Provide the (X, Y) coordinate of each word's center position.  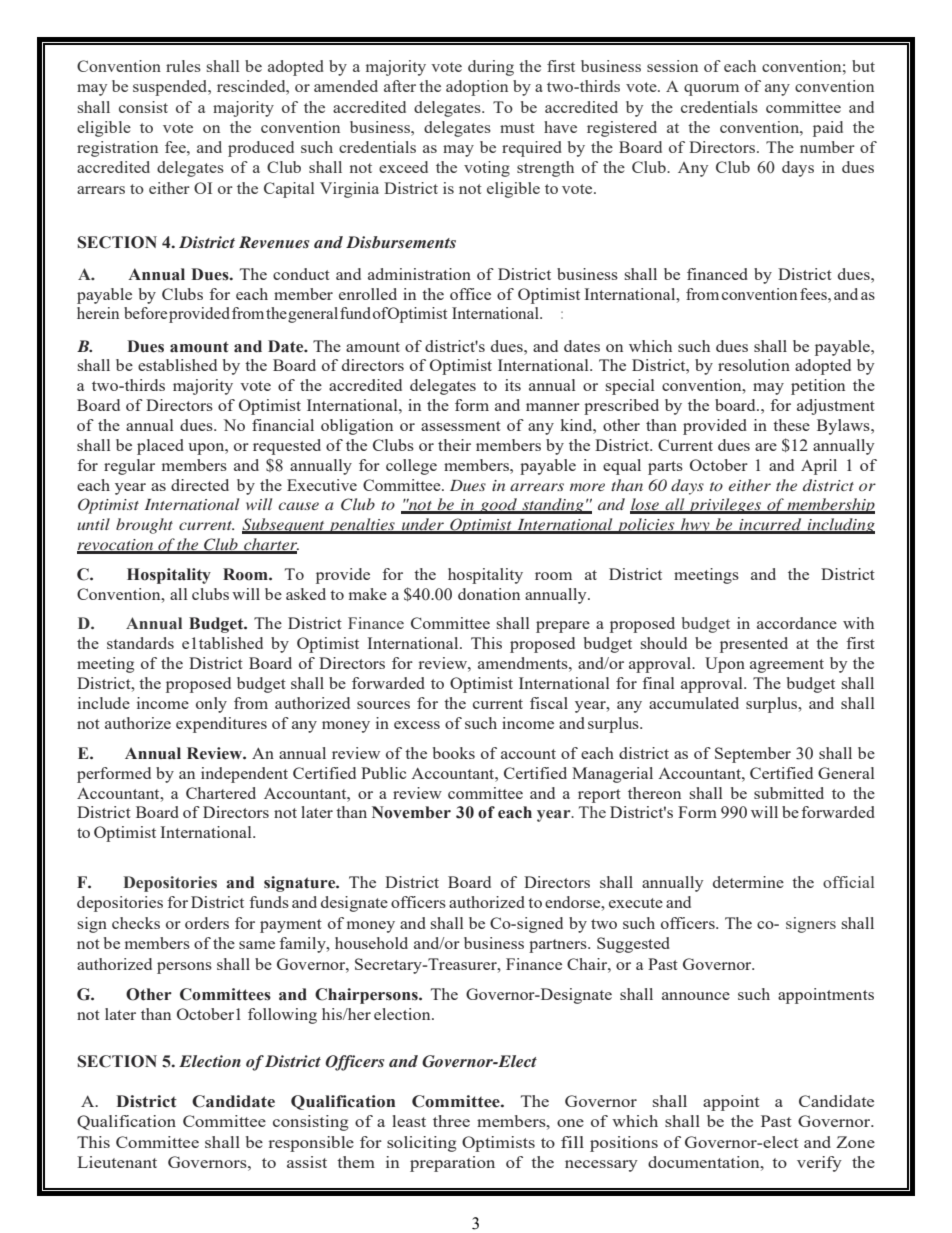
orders (207, 923)
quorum (711, 90)
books (454, 753)
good (498, 506)
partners (559, 946)
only (211, 705)
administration (419, 274)
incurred (770, 525)
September (753, 755)
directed (200, 485)
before (145, 313)
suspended (171, 88)
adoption (477, 88)
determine (748, 882)
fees (814, 294)
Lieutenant (117, 1162)
